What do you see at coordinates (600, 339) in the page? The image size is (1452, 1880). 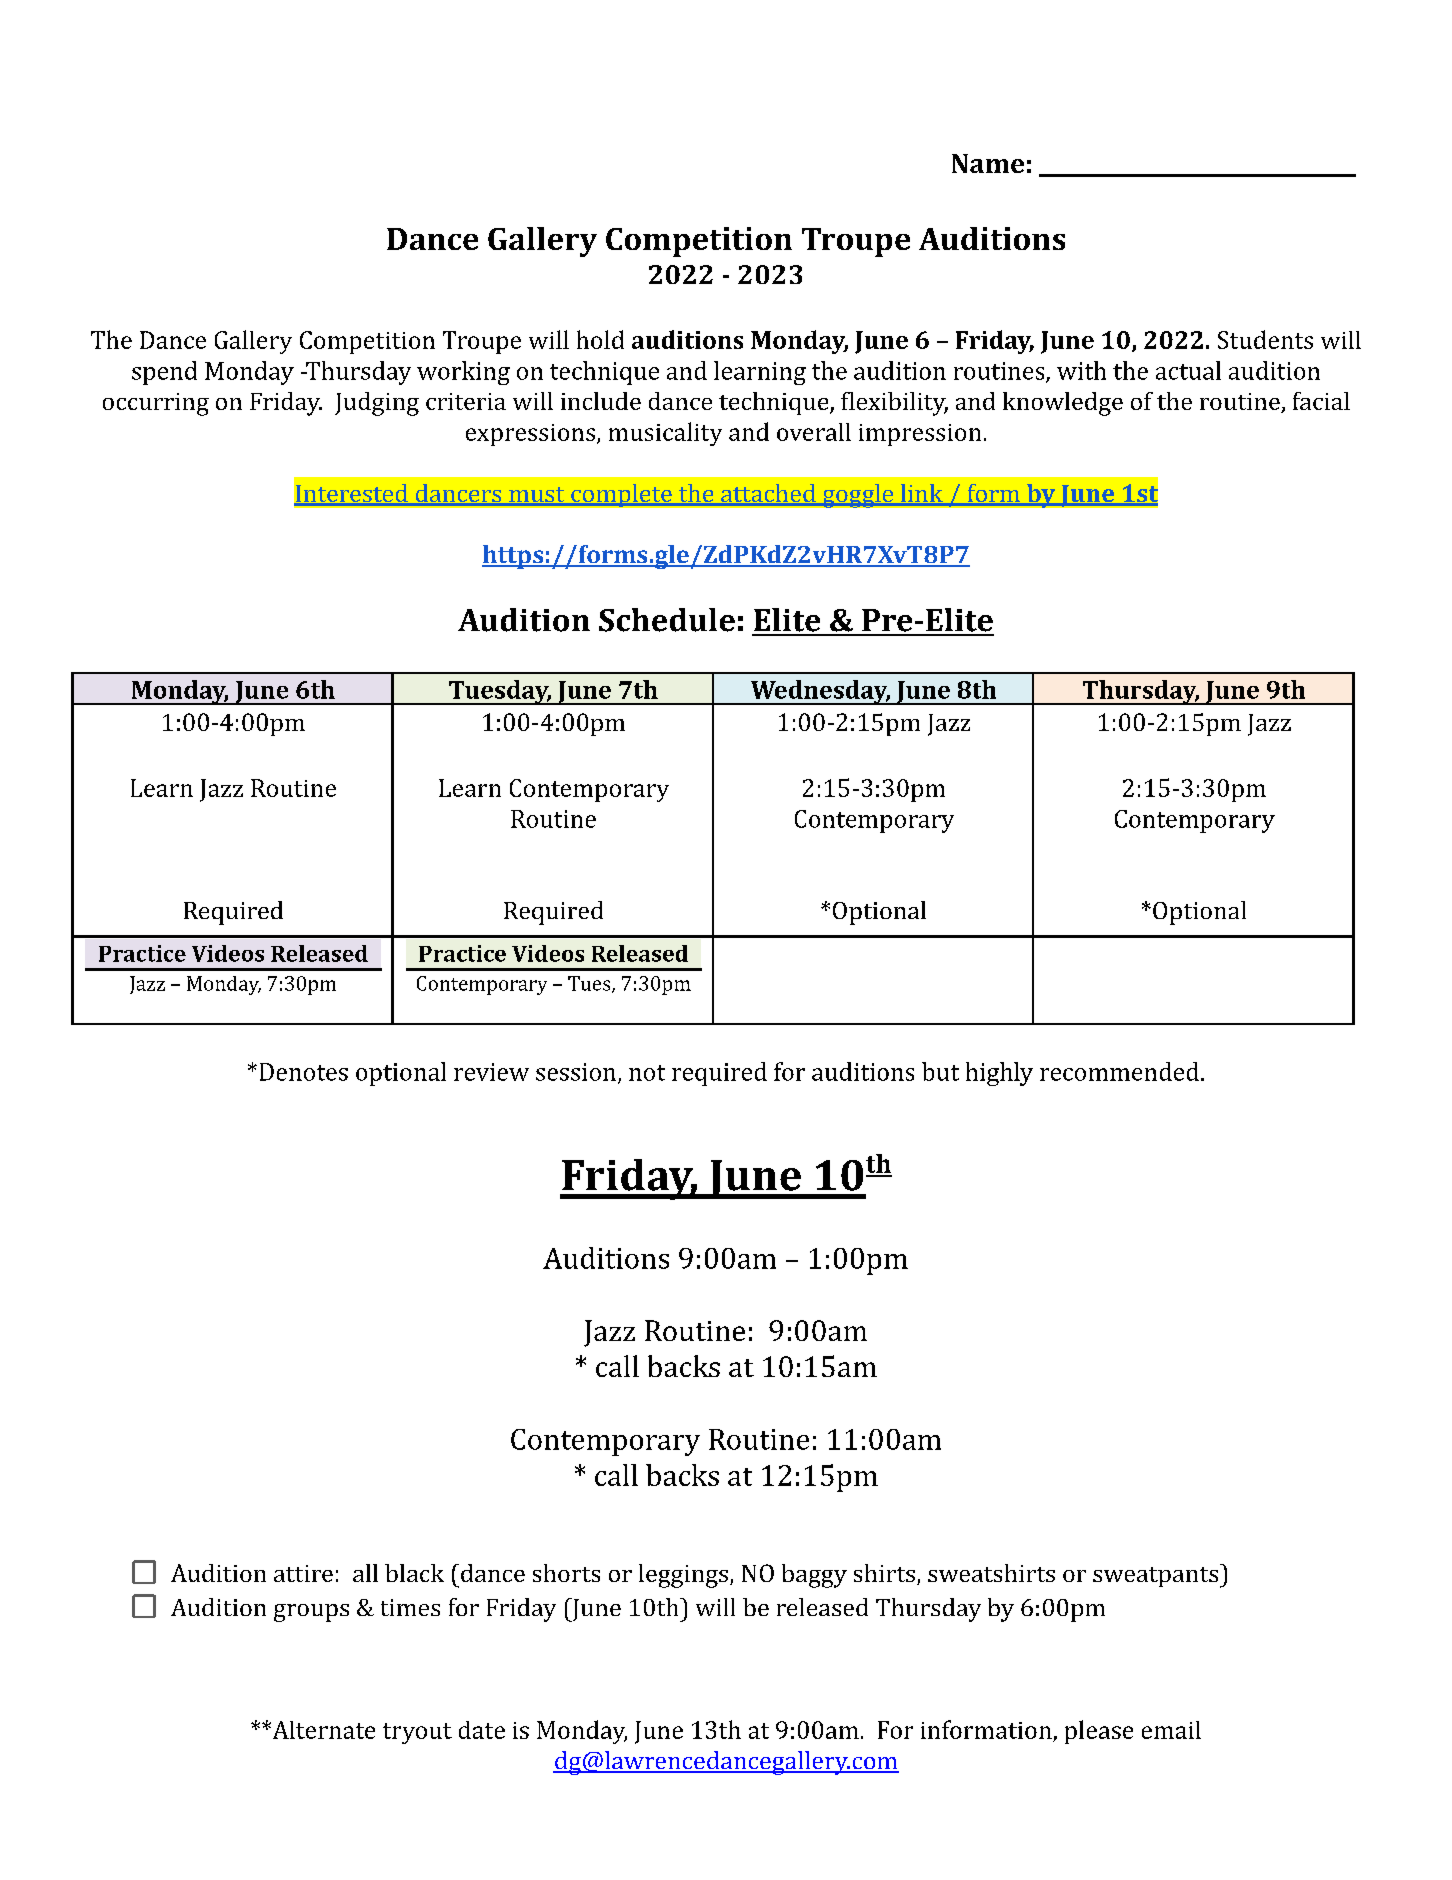 I see `hold` at bounding box center [600, 339].
